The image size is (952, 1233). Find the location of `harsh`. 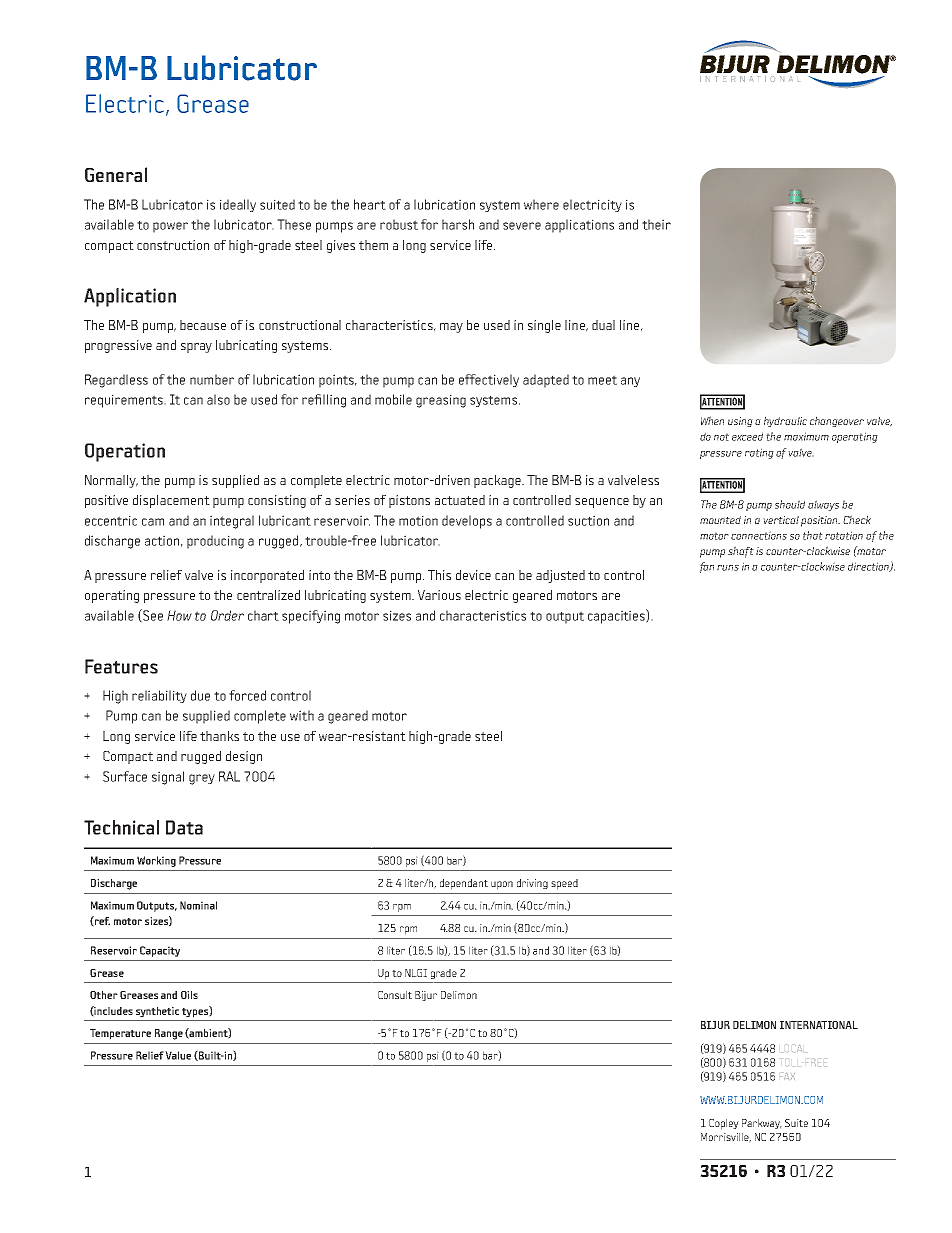

harsh is located at coordinates (458, 224).
